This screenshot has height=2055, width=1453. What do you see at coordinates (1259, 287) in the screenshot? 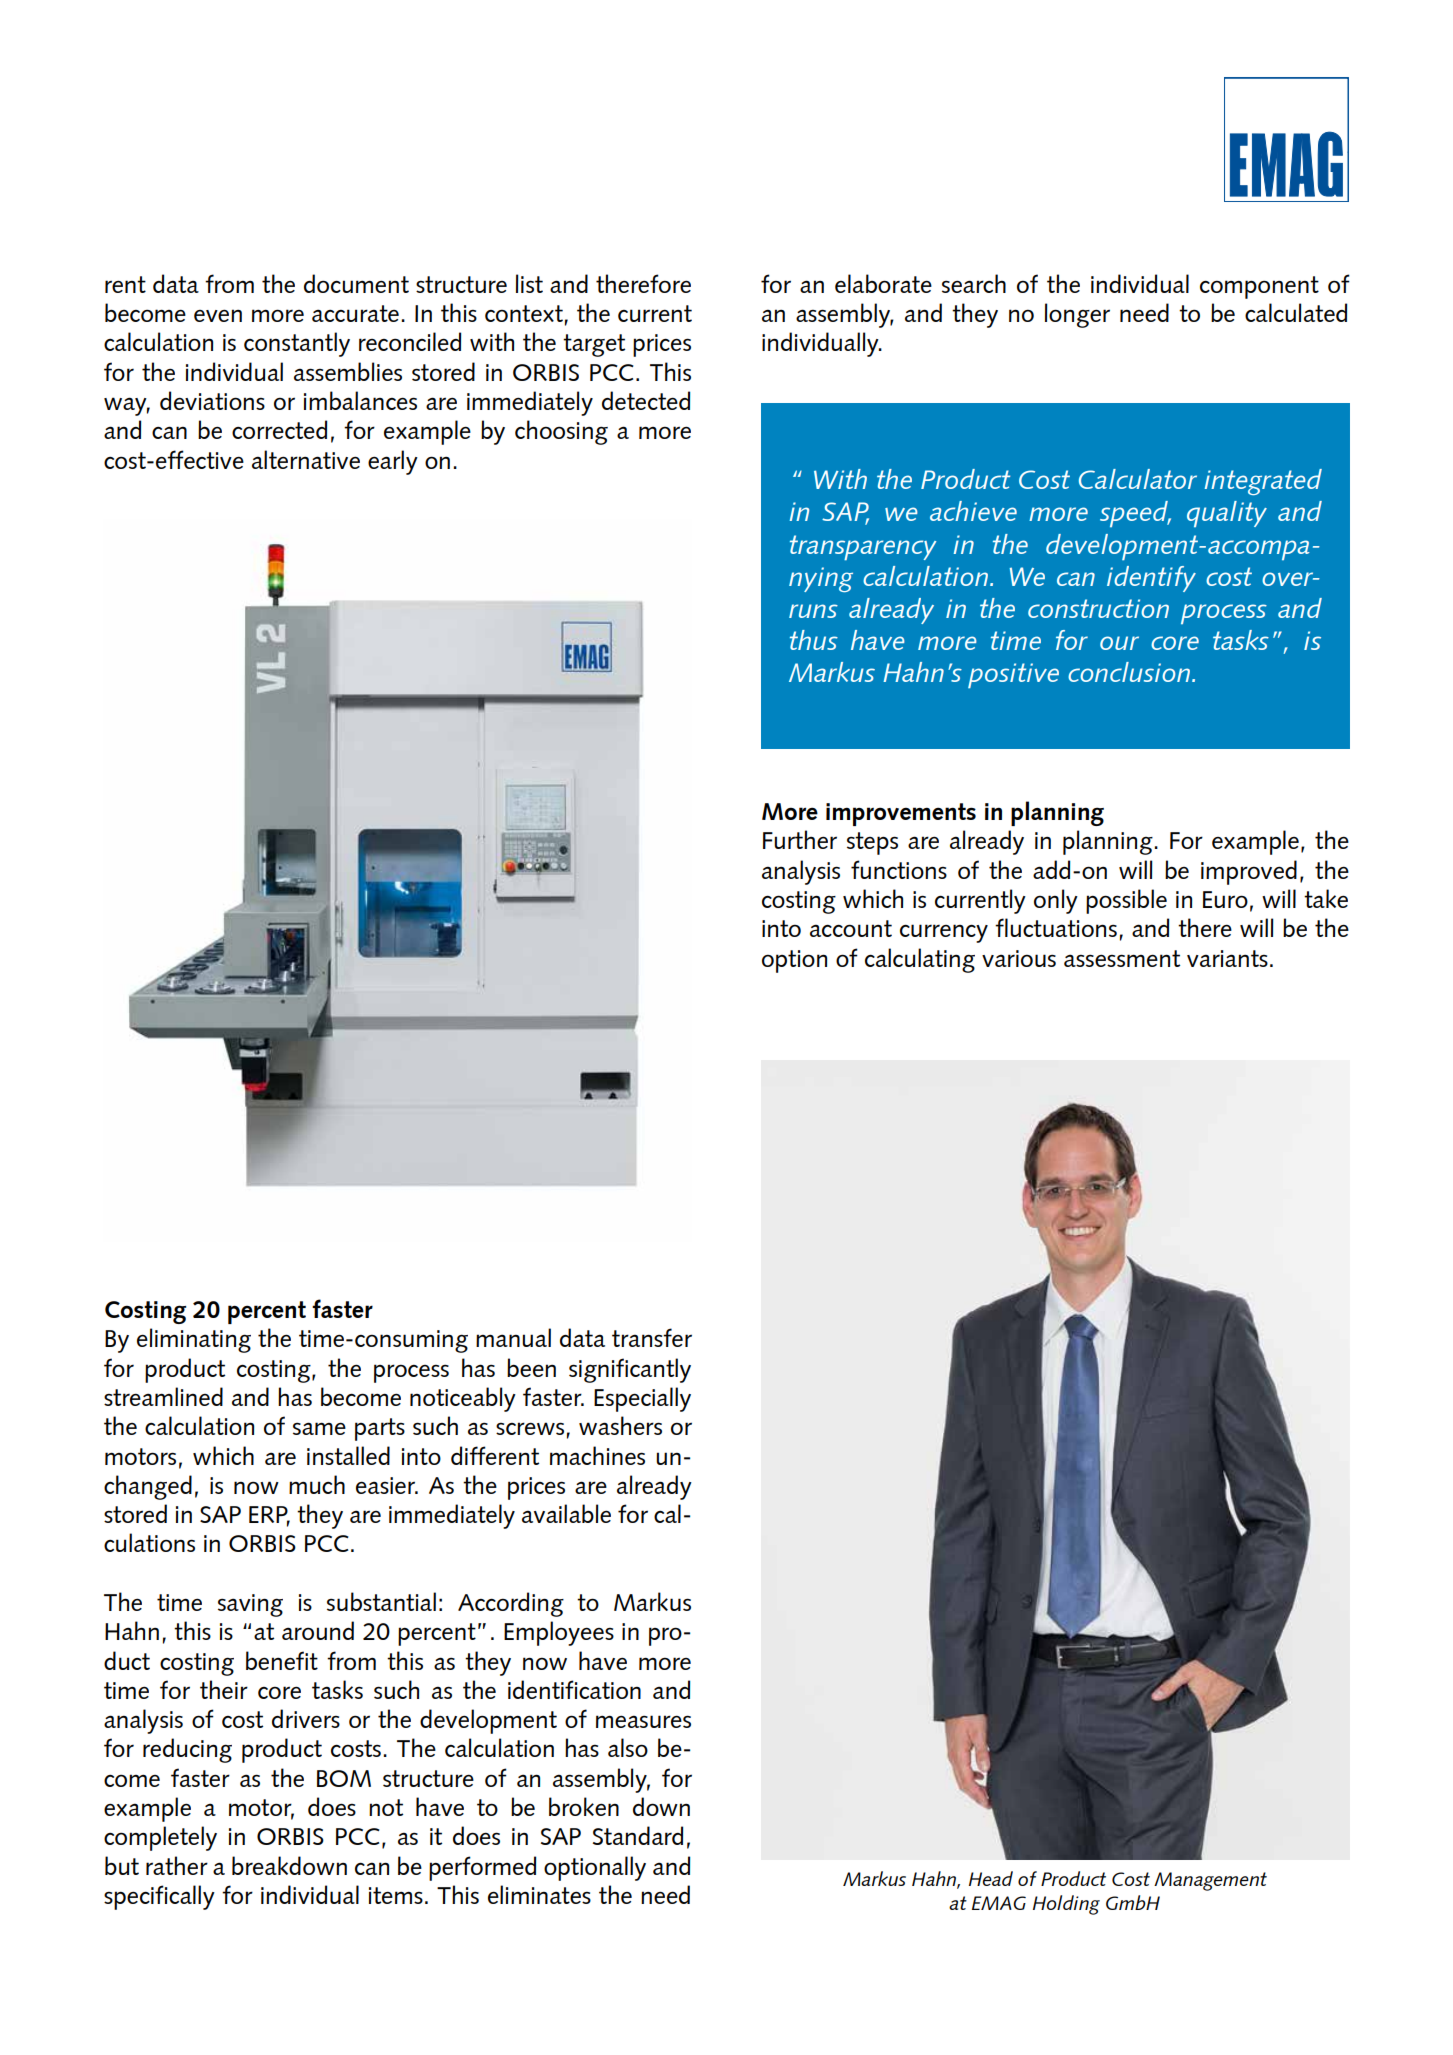
I see `component` at bounding box center [1259, 287].
